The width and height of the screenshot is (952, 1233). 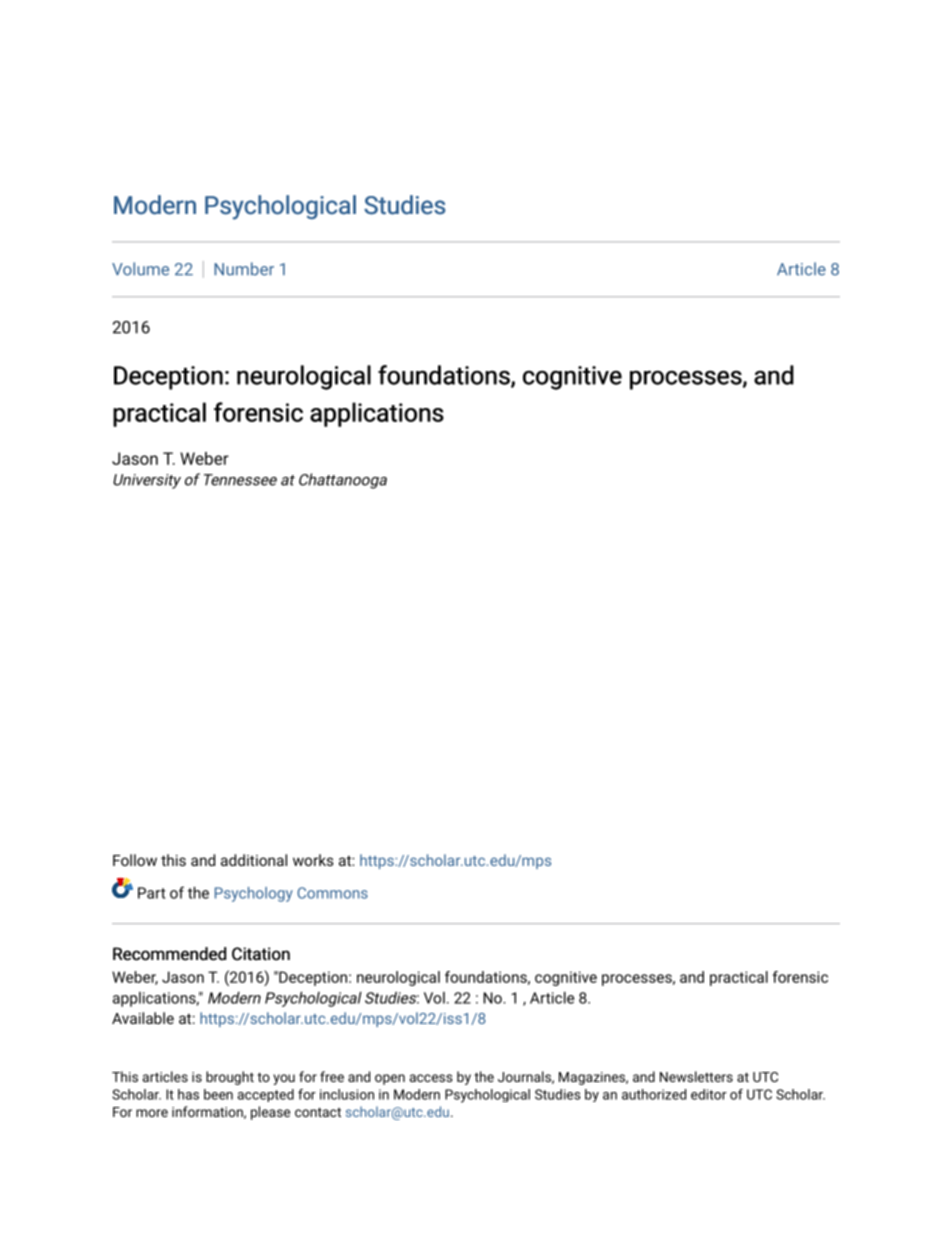 What do you see at coordinates (140, 269) in the screenshot?
I see `Volume` at bounding box center [140, 269].
